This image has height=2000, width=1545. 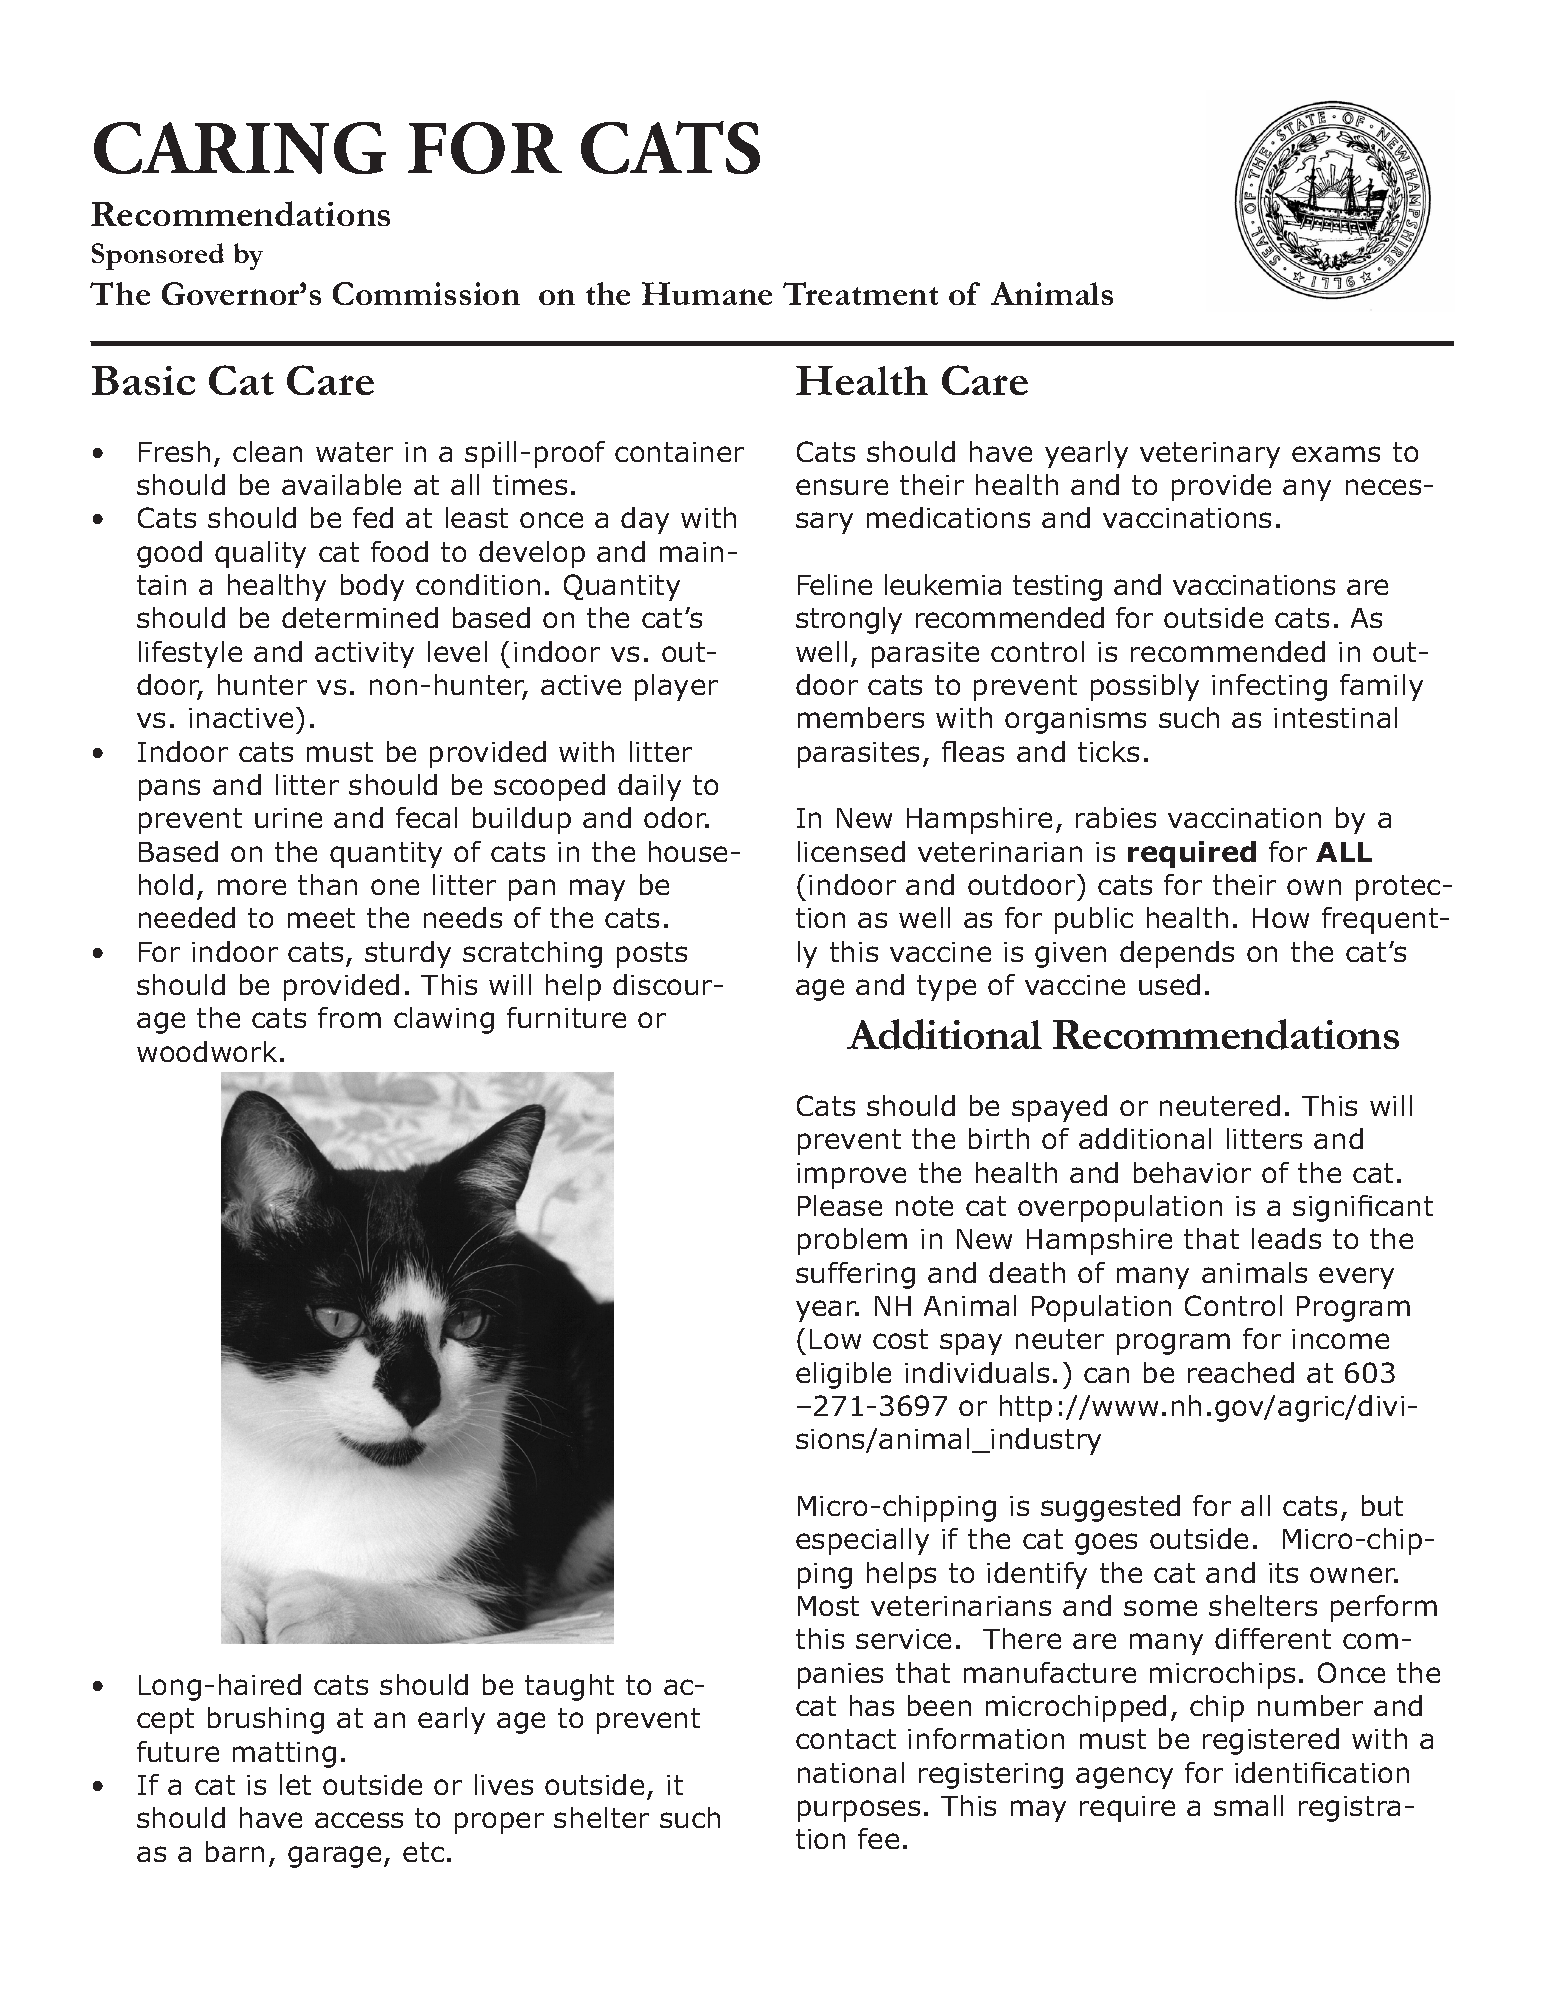 I want to click on CARING, so click(x=240, y=148).
